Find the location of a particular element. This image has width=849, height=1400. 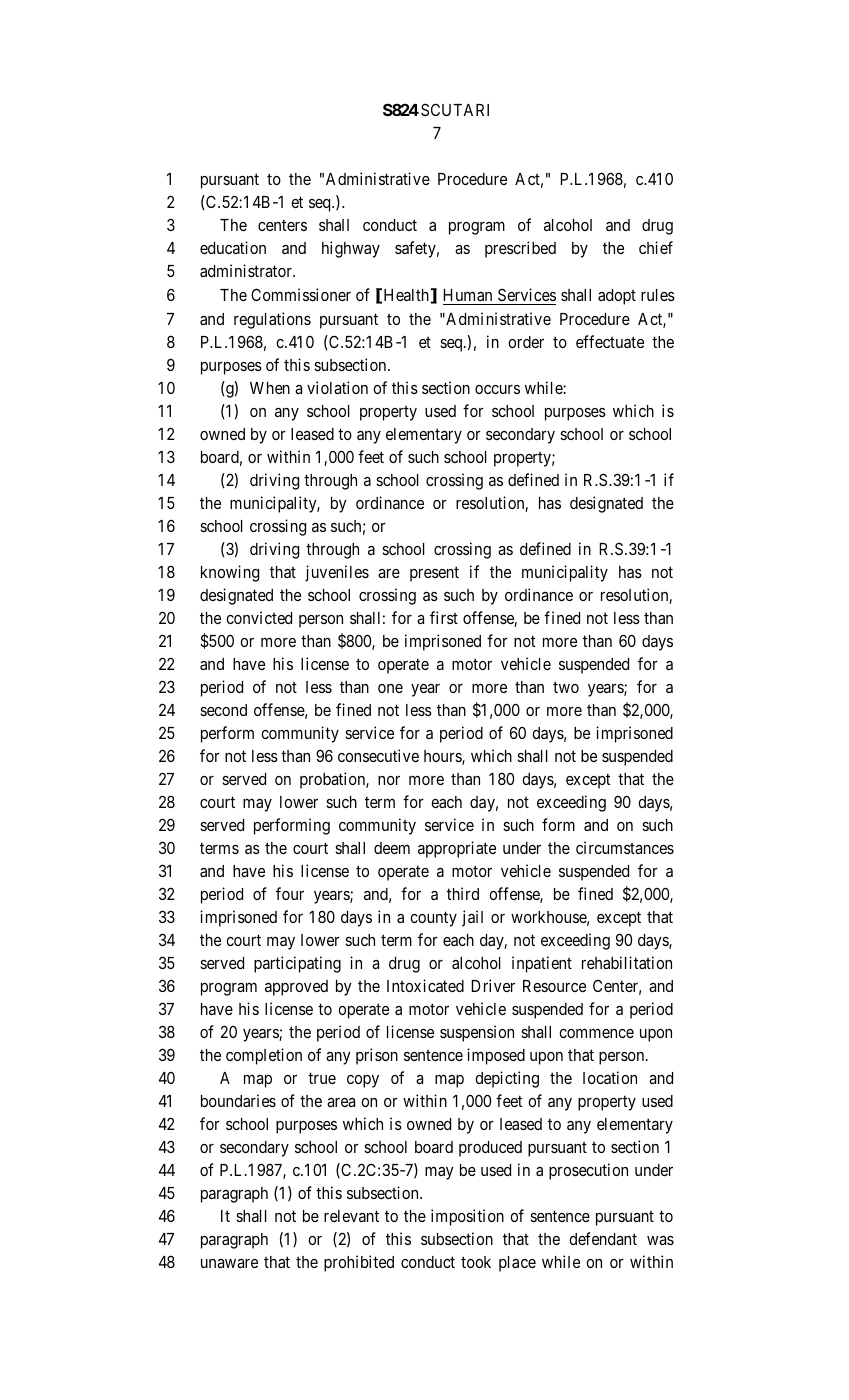

imposition is located at coordinates (467, 1217).
